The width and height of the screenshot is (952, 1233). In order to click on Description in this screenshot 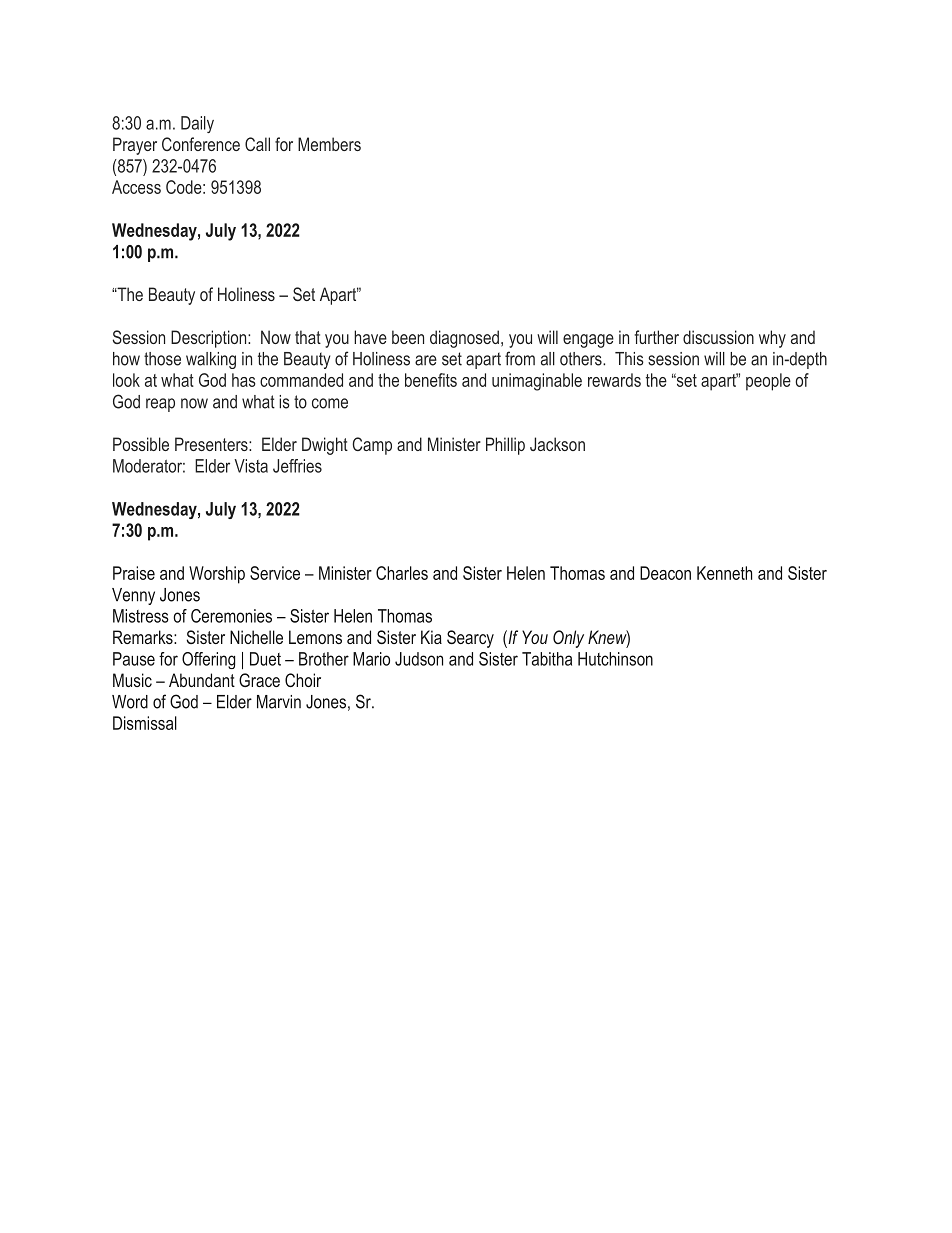, I will do `click(210, 339)`.
